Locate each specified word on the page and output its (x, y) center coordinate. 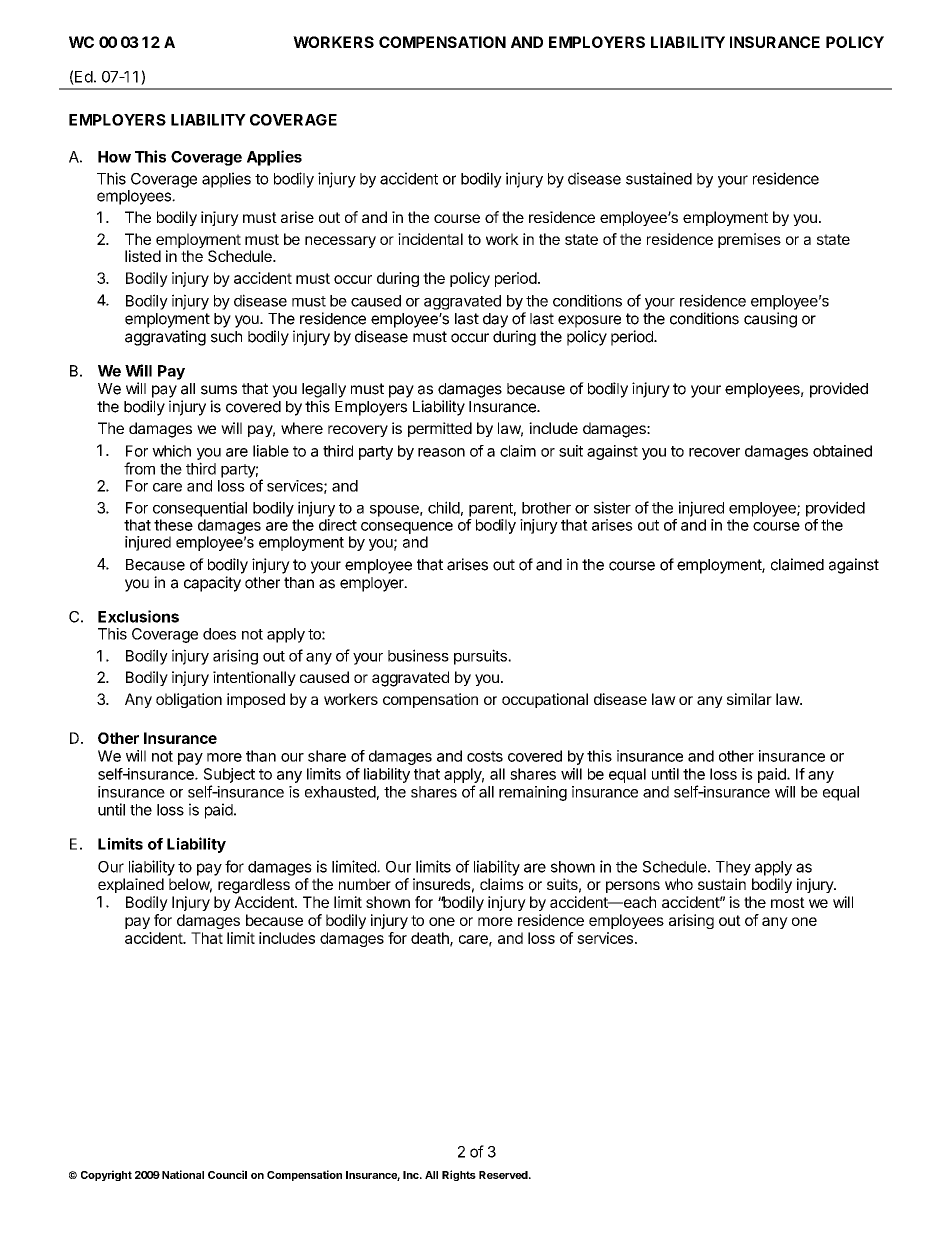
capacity (212, 584)
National (183, 1174)
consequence (407, 528)
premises (749, 240)
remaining (533, 793)
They (733, 868)
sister (612, 507)
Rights (459, 1175)
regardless (254, 886)
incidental (430, 239)
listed (143, 256)
